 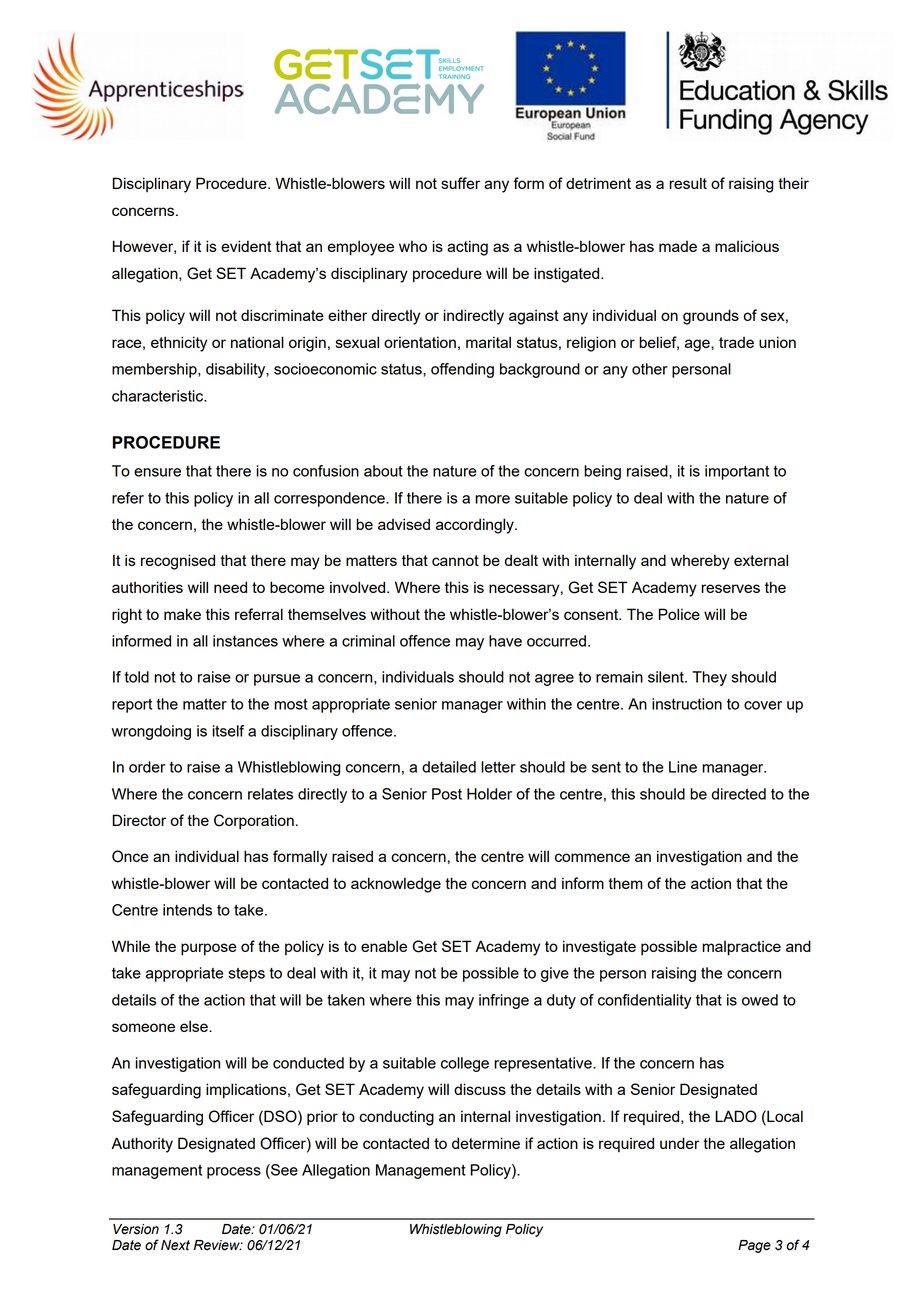 What do you see at coordinates (492, 499) in the image?
I see `more` at bounding box center [492, 499].
